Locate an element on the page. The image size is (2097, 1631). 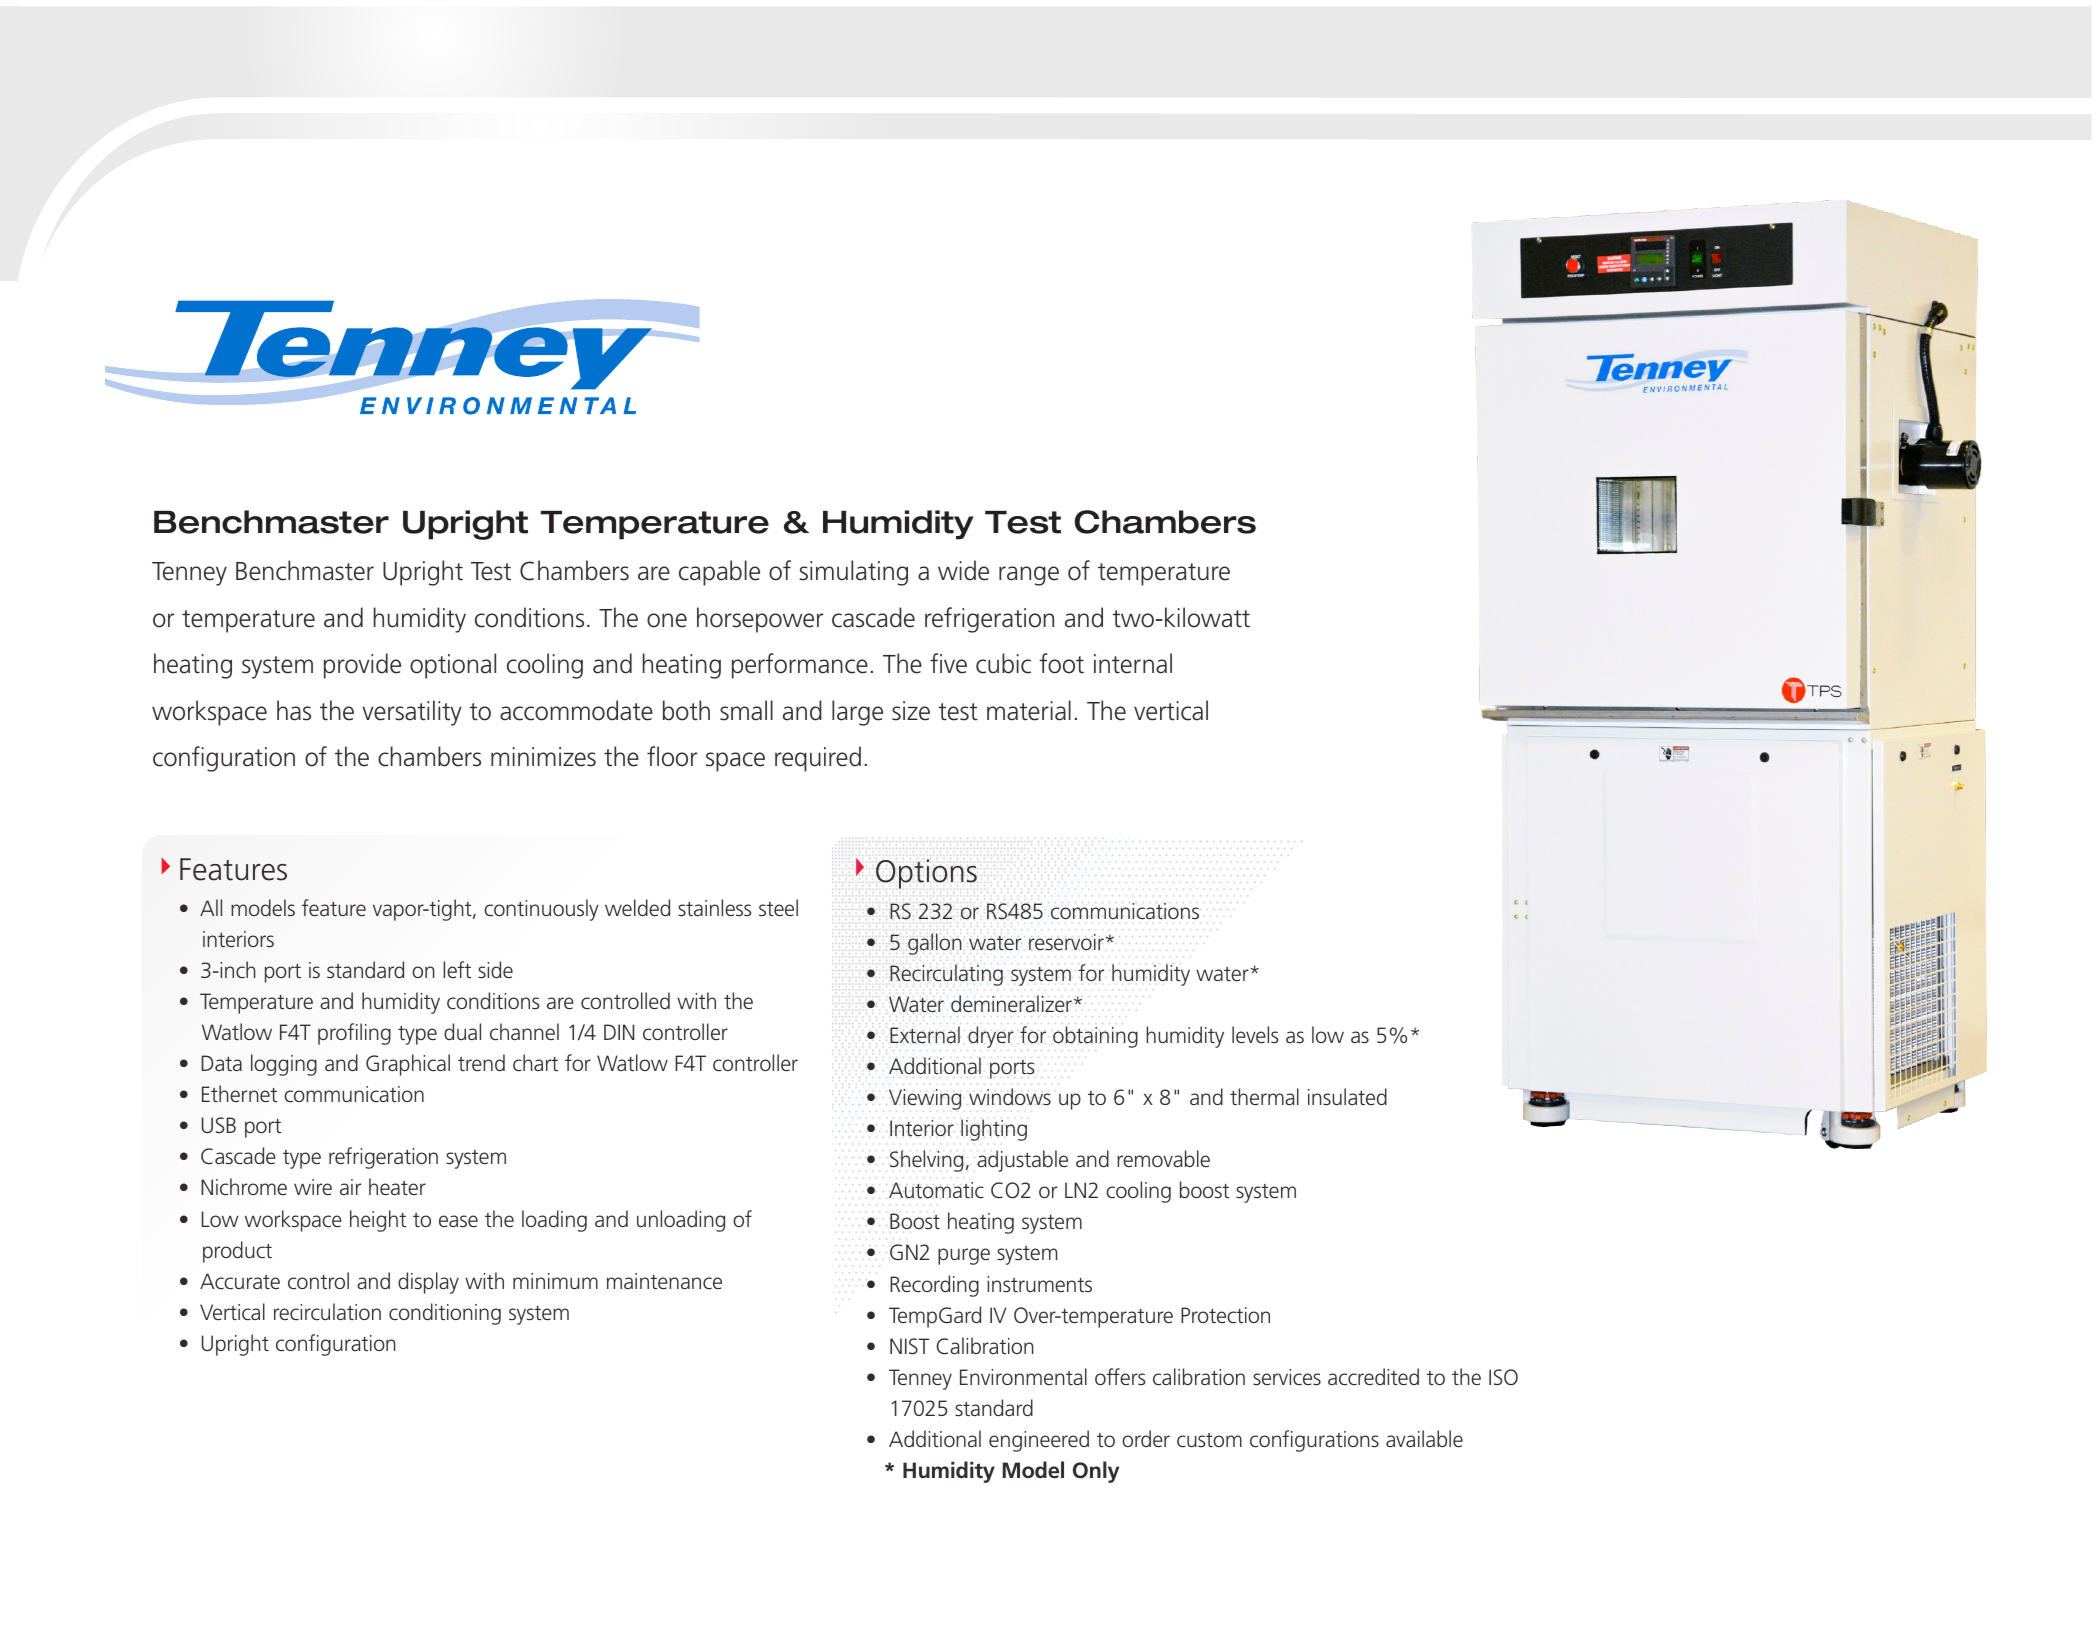
levels is located at coordinates (1255, 1035).
